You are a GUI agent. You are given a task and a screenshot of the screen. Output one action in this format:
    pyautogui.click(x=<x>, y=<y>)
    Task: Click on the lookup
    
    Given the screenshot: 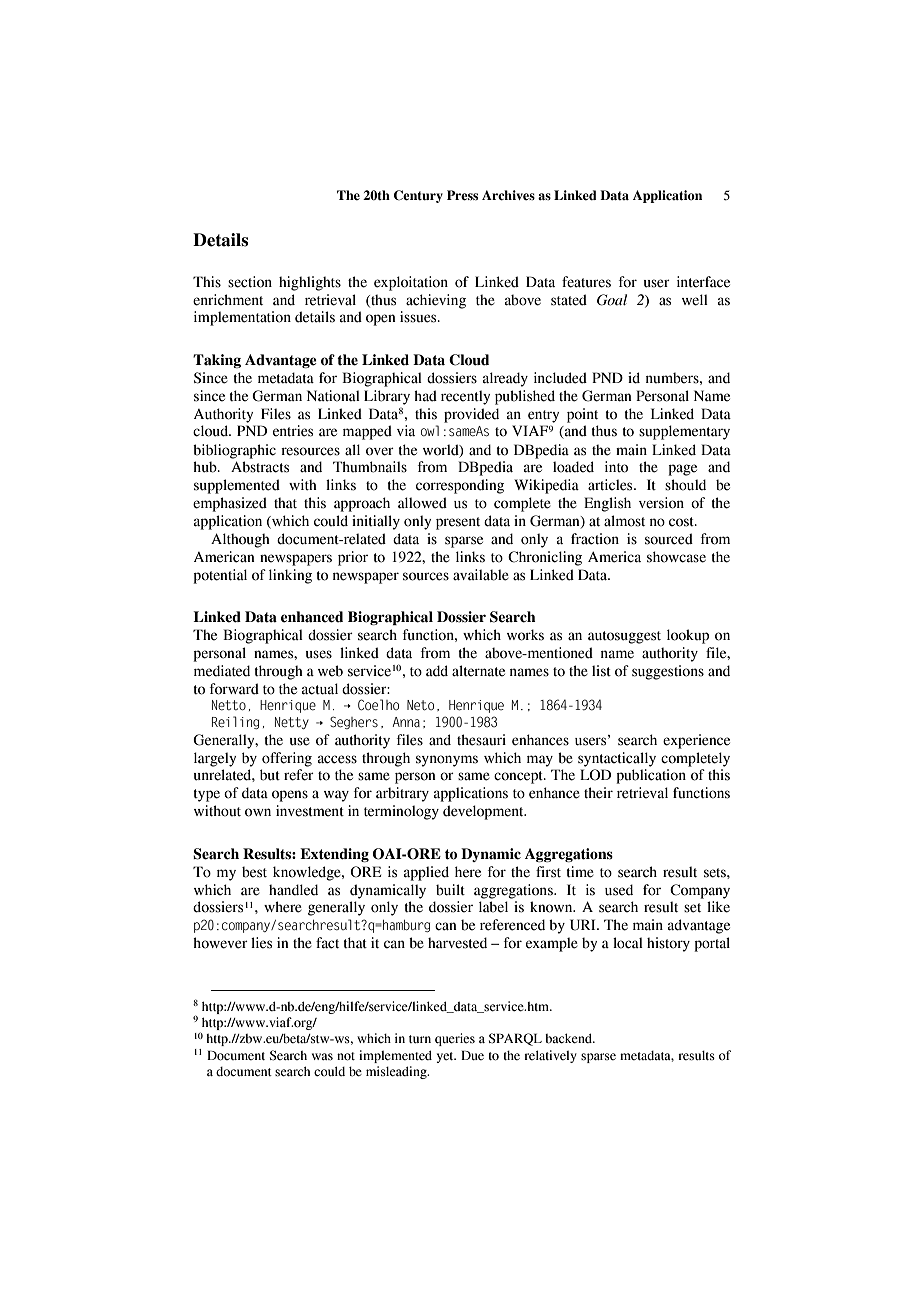 What is the action you would take?
    pyautogui.click(x=688, y=636)
